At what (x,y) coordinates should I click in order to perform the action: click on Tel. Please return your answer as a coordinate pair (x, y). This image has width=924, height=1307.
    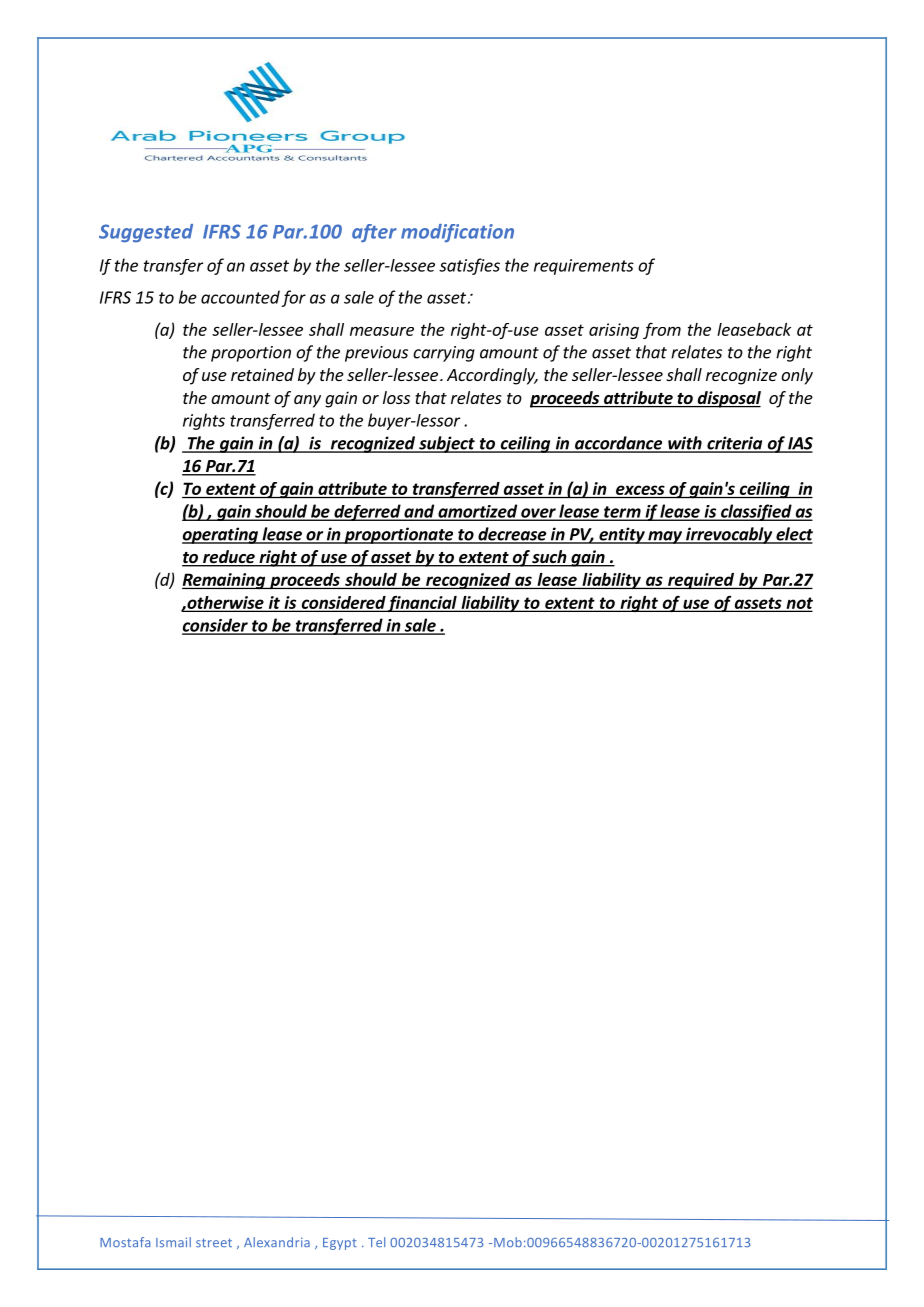
    Looking at the image, I should click on (376, 1242).
